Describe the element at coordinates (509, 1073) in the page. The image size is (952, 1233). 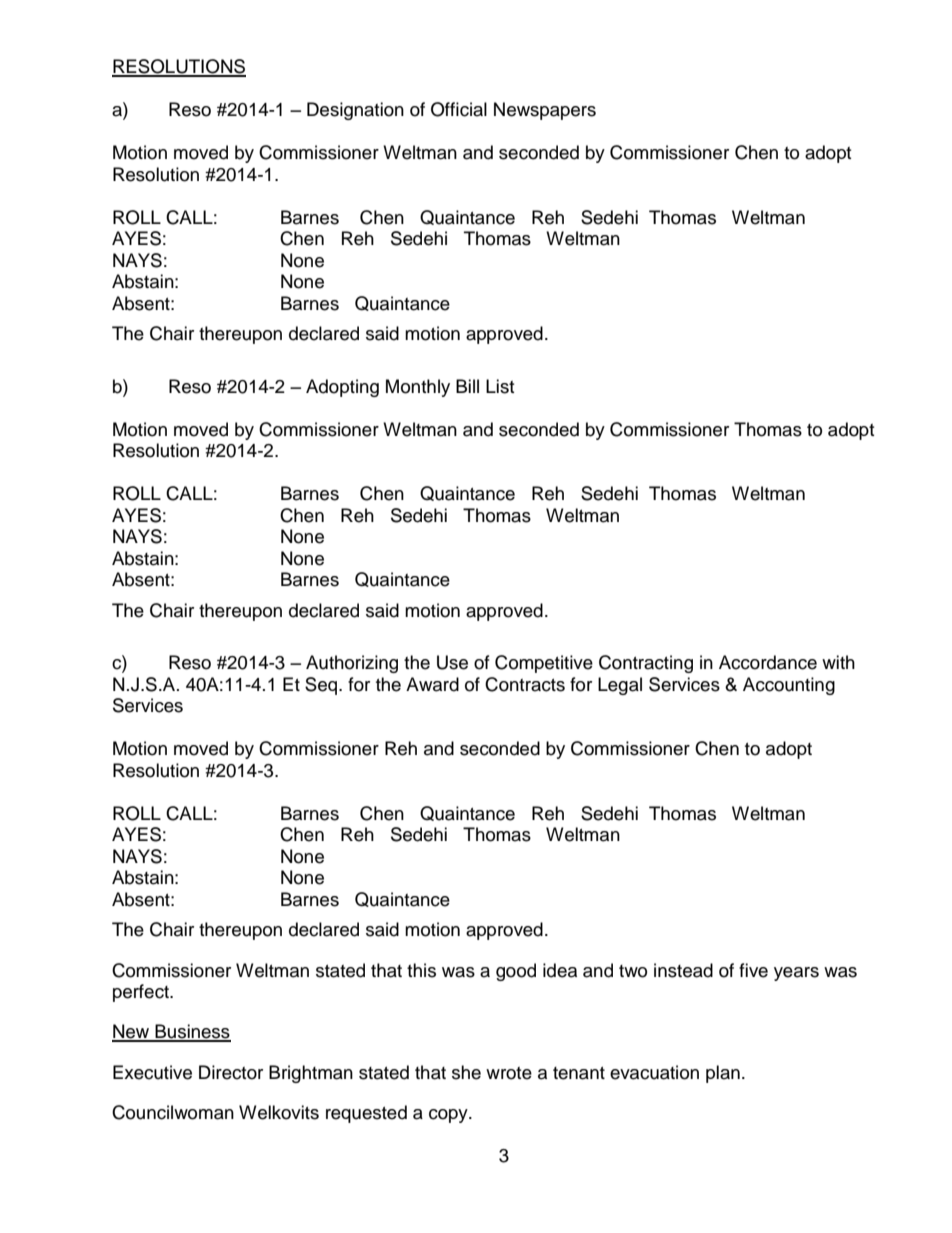
I see `wrote` at that location.
